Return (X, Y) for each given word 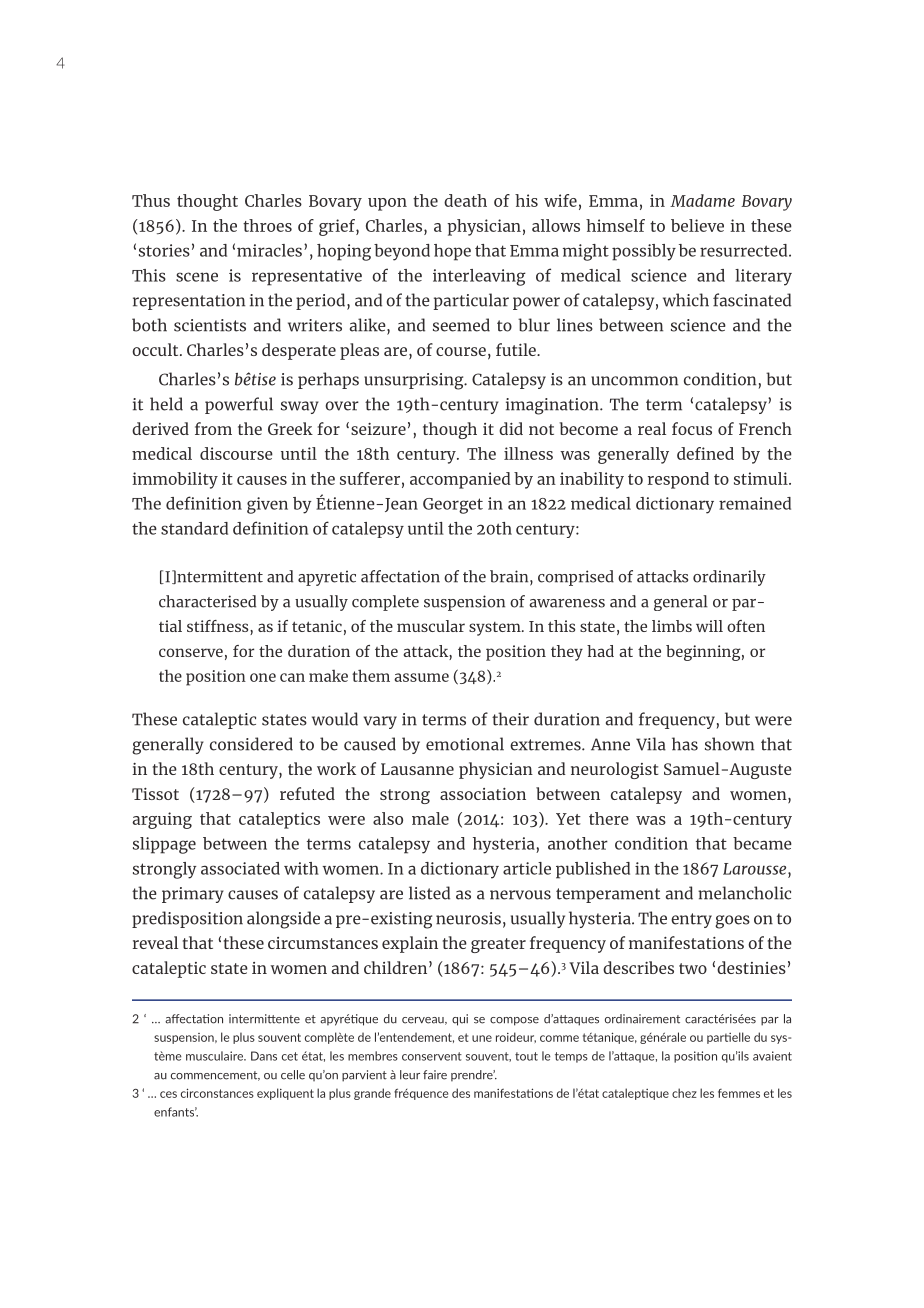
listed (429, 893)
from (213, 428)
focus (692, 428)
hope (452, 252)
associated (240, 868)
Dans (264, 1056)
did (511, 428)
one (263, 677)
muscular (431, 626)
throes (267, 225)
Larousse (756, 869)
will (709, 626)
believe (697, 225)
